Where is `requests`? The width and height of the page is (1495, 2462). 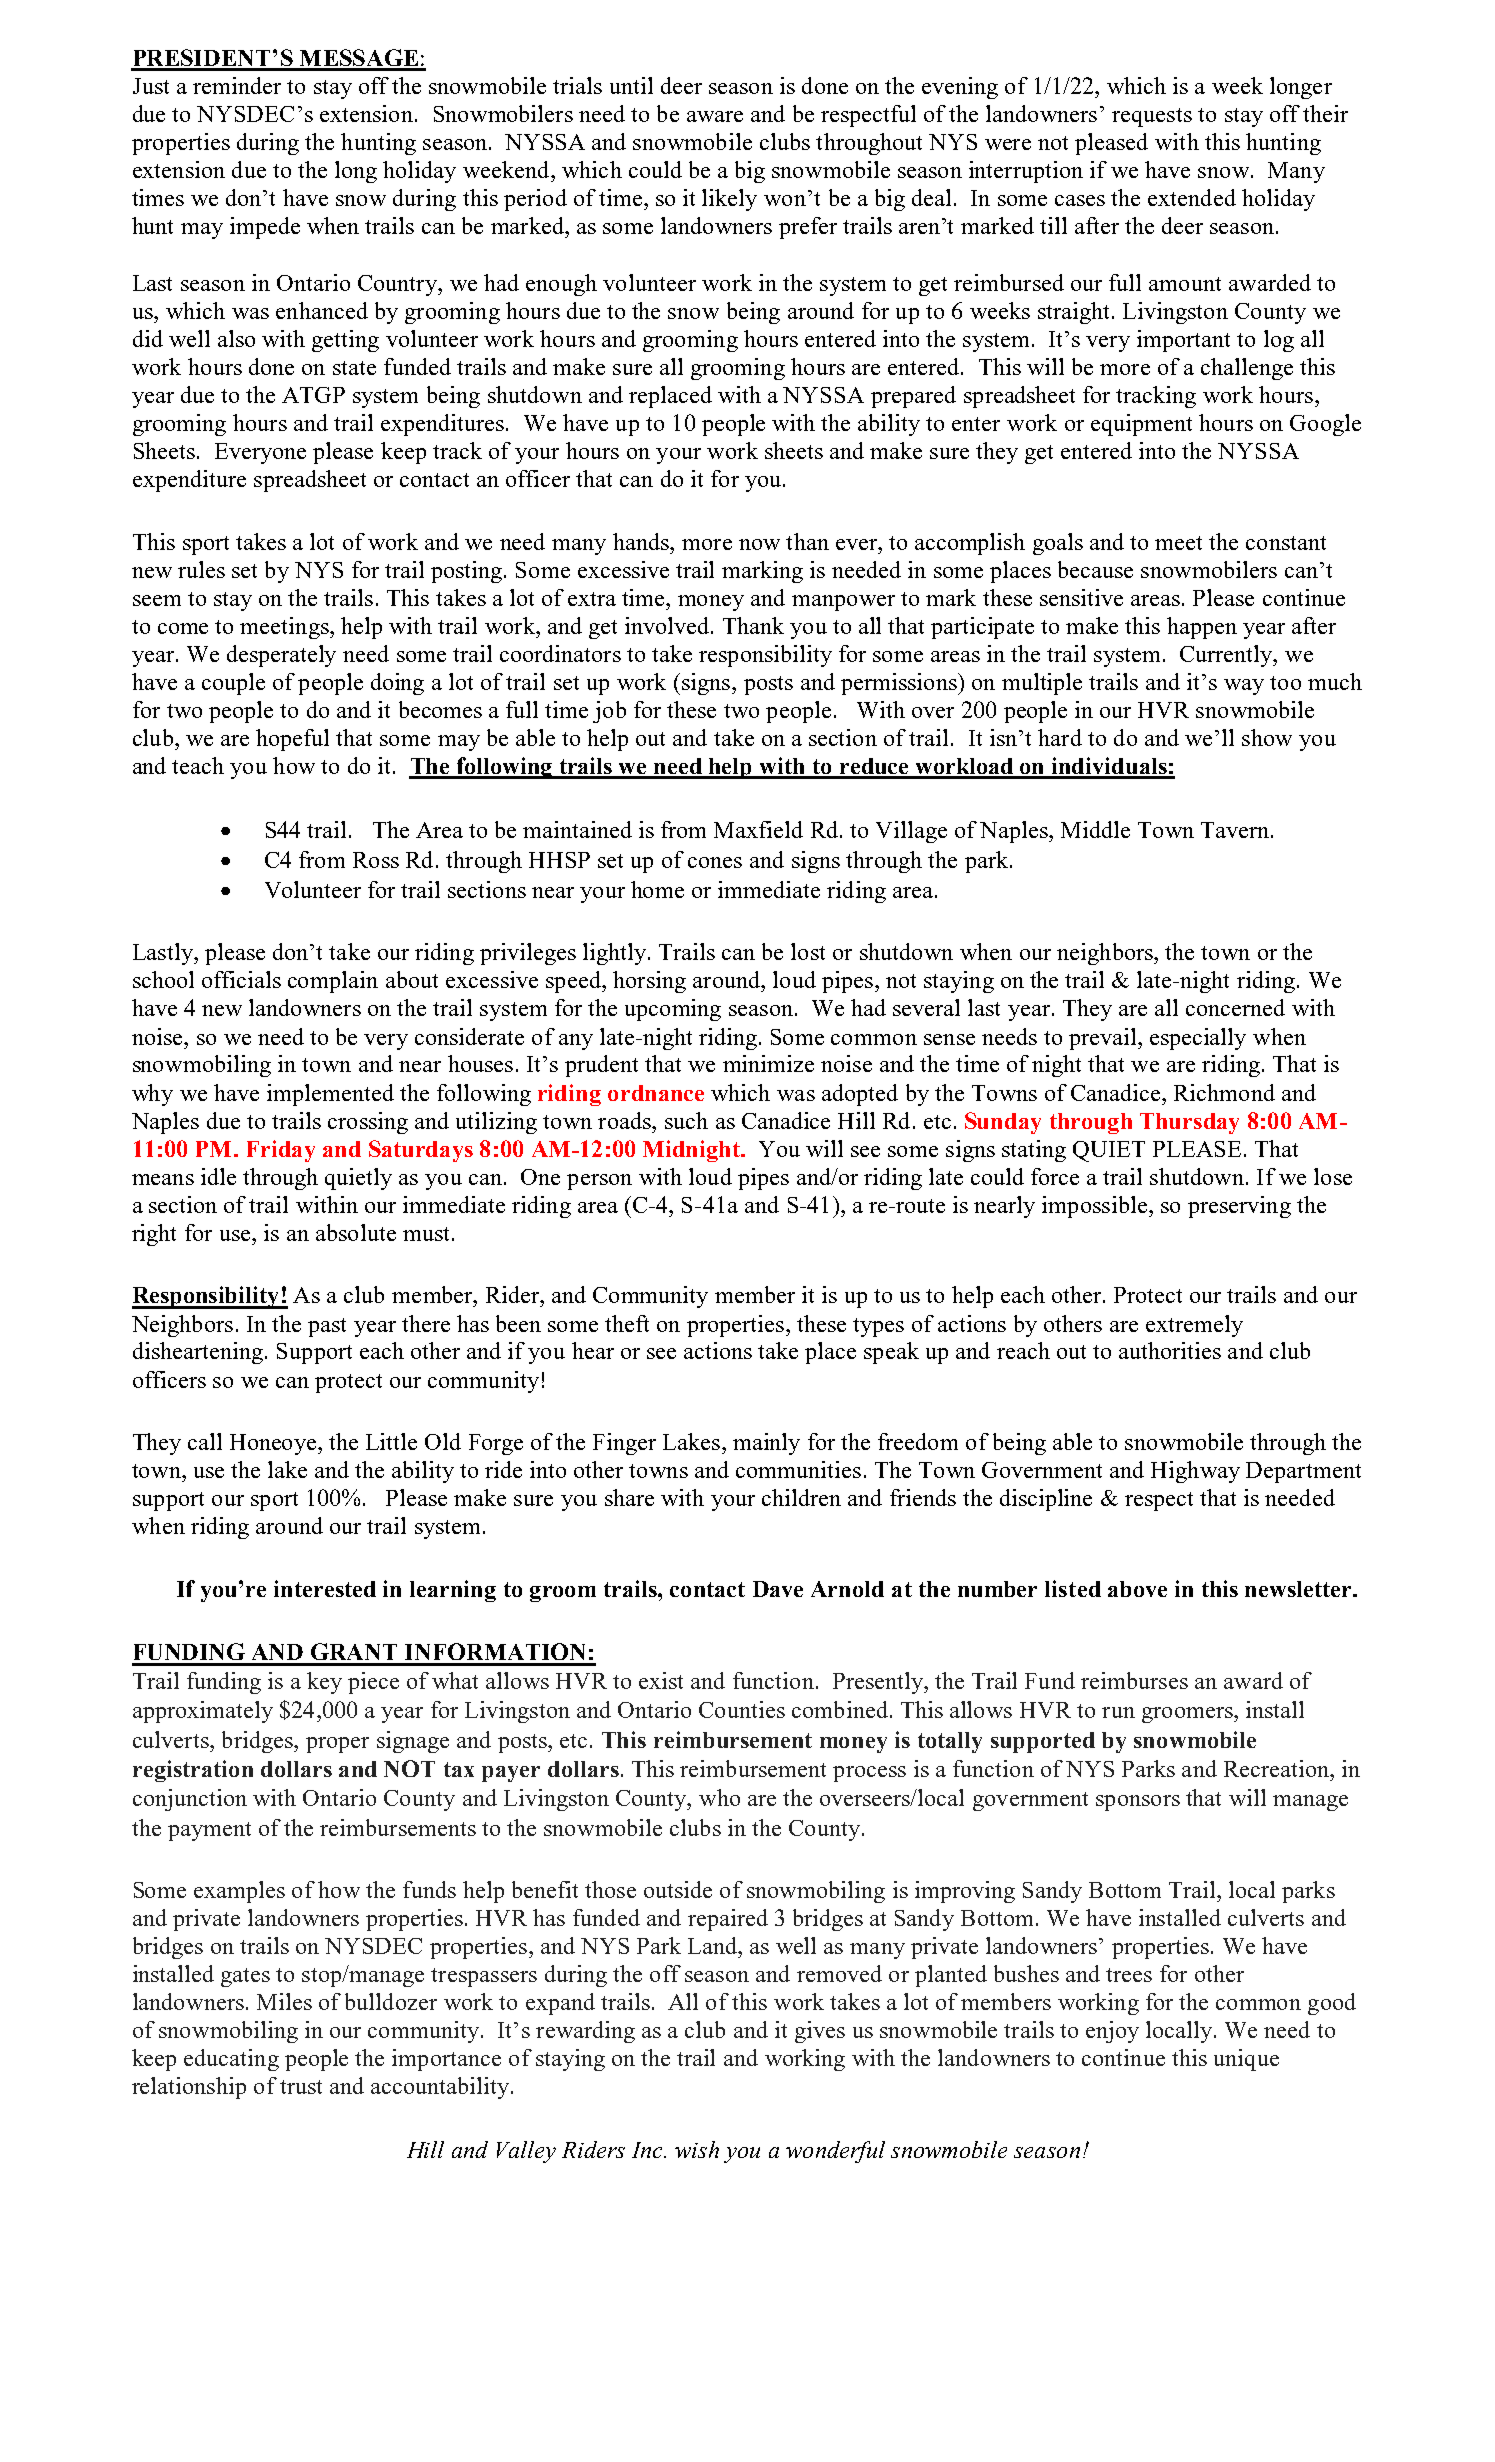 requests is located at coordinates (1152, 117).
